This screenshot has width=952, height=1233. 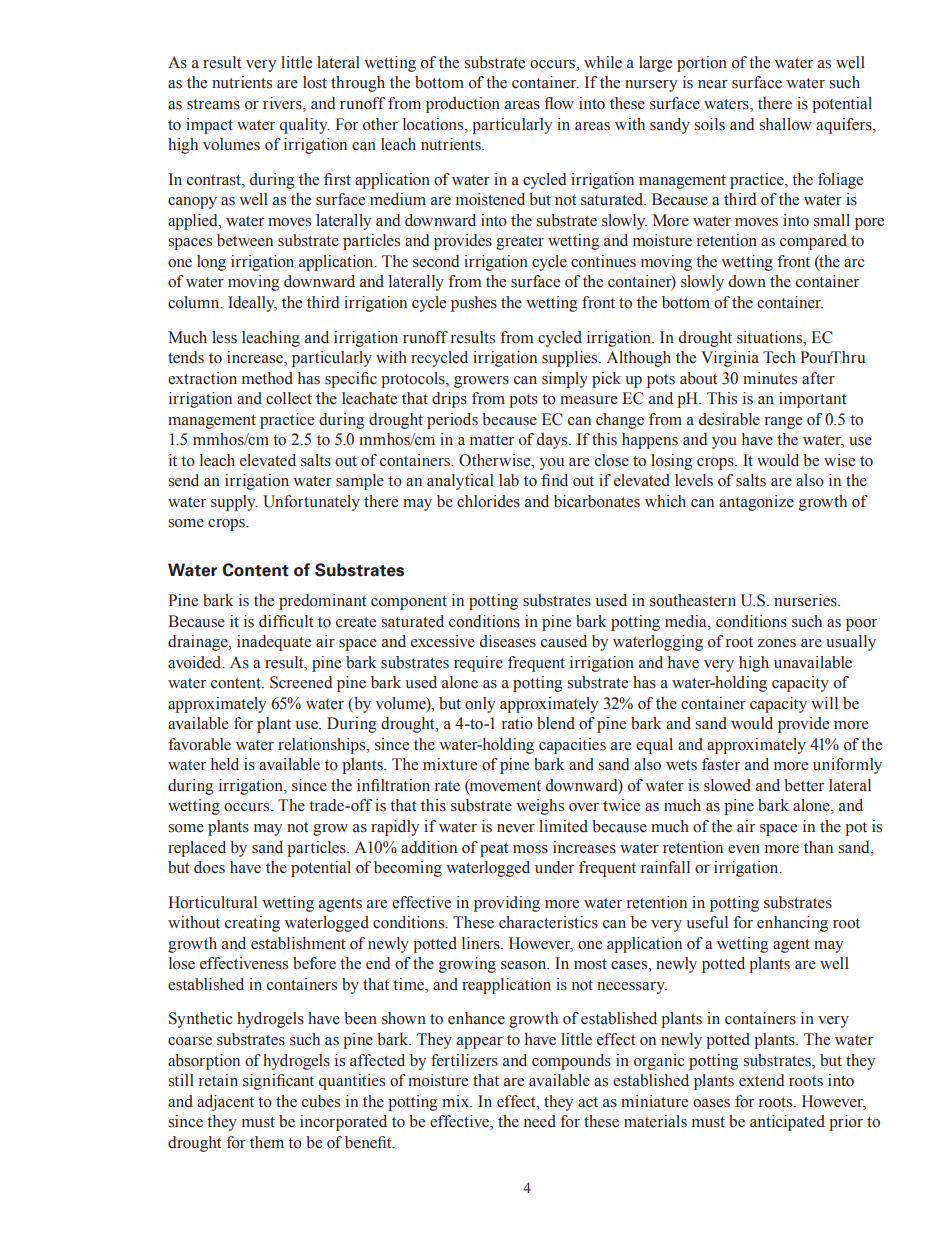 What do you see at coordinates (540, 1121) in the screenshot?
I see `need` at bounding box center [540, 1121].
